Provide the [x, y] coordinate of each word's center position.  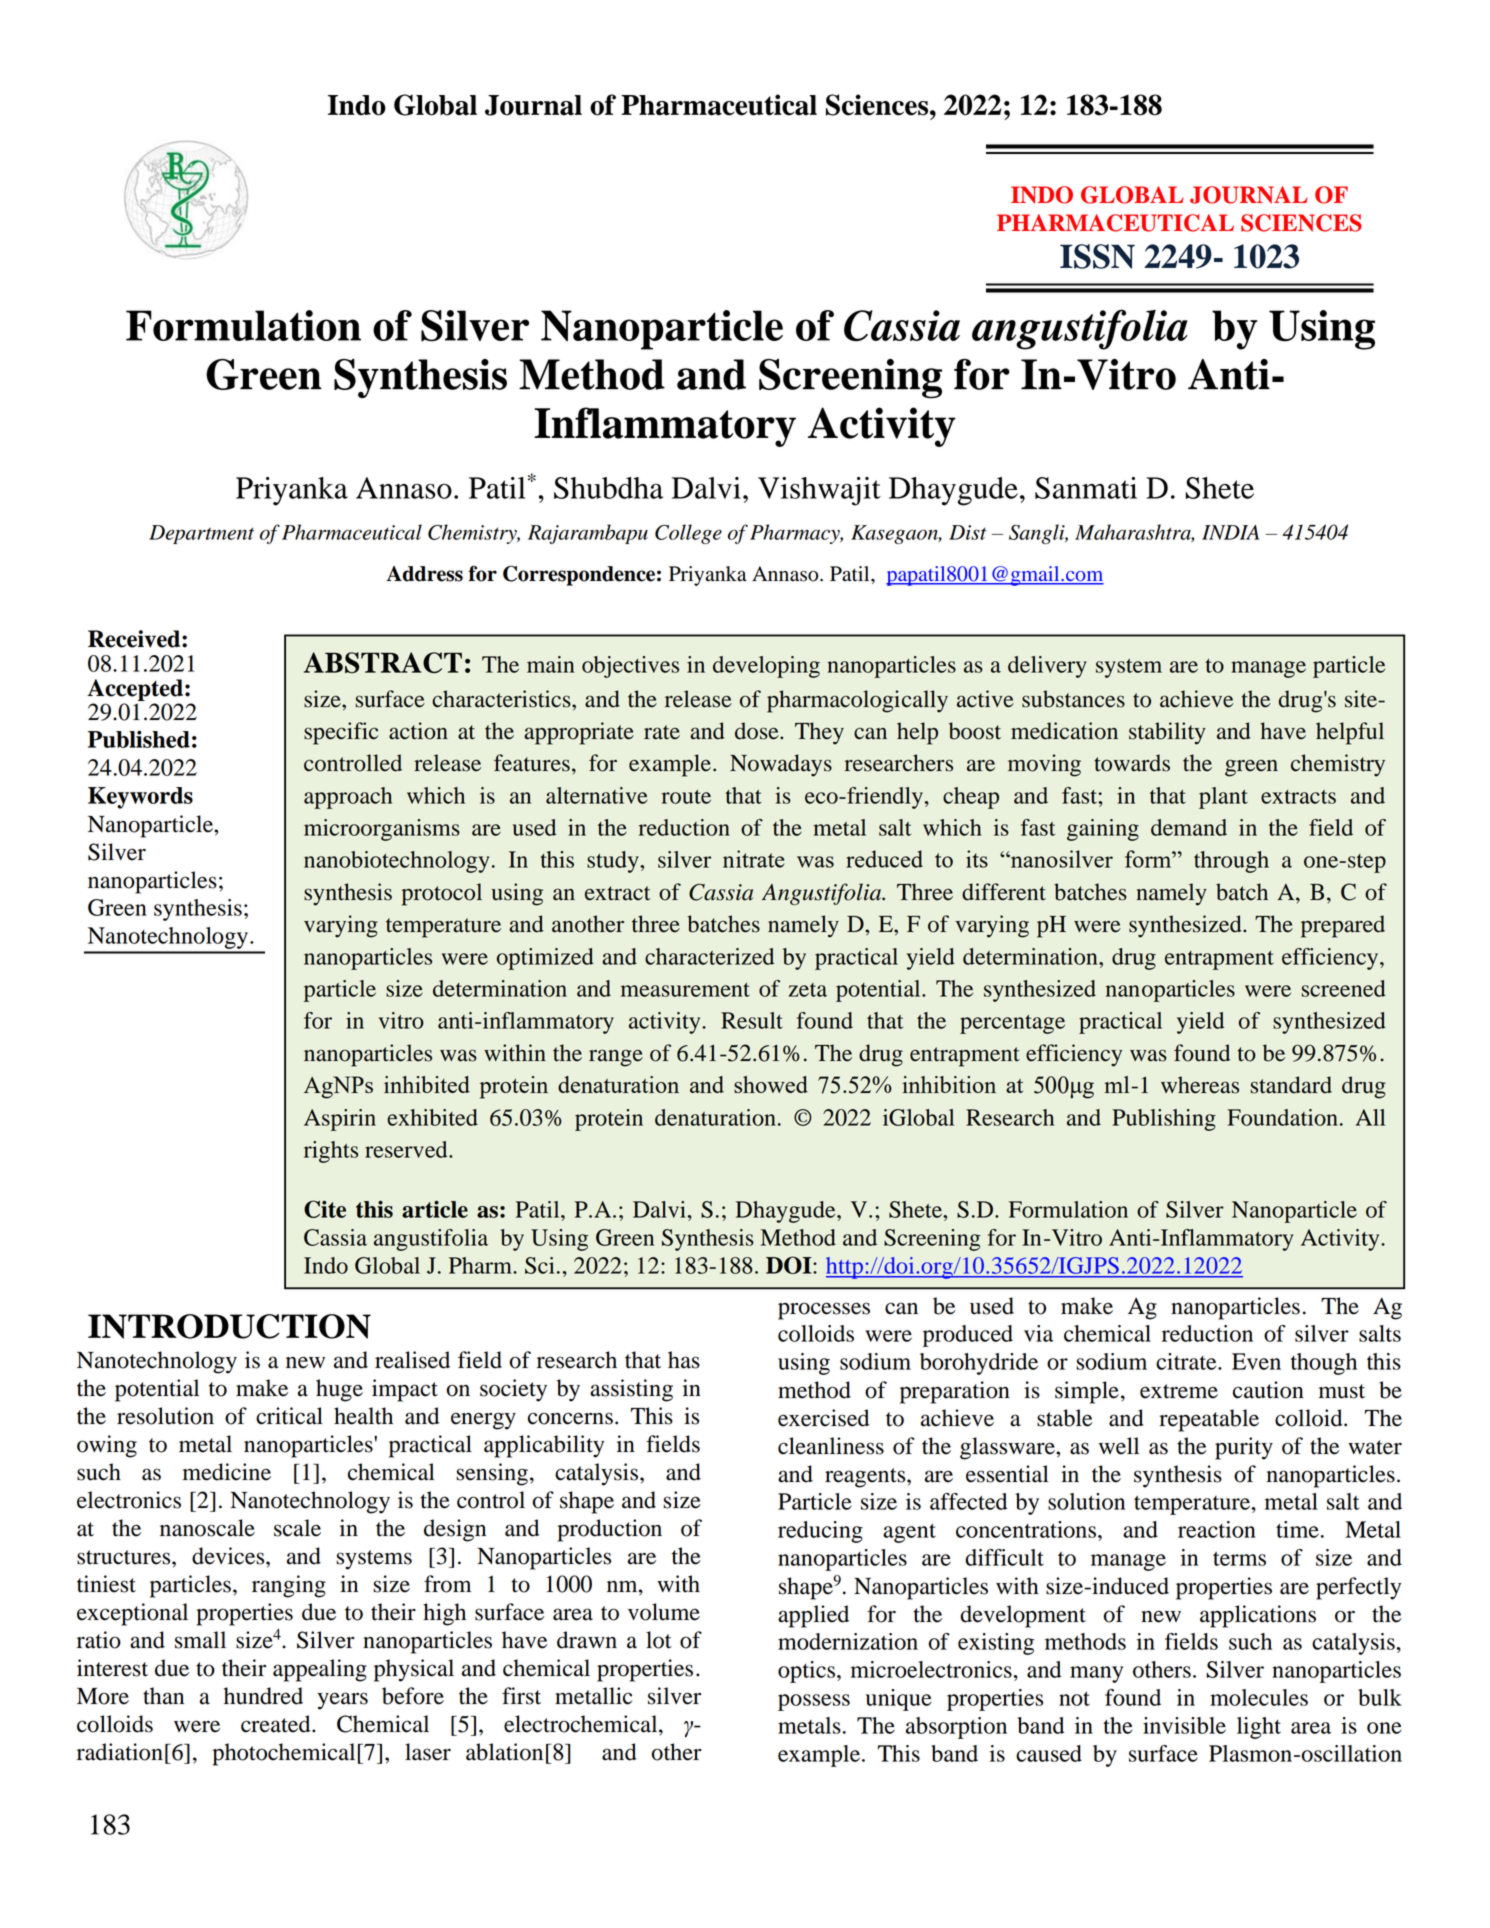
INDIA [1230, 532]
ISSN [1097, 256]
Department [201, 534]
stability [1167, 733]
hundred [263, 1696]
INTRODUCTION [229, 1326]
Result [752, 1020]
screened [1343, 988]
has [684, 1360]
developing [766, 667]
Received [135, 639]
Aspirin [340, 1120]
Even [1256, 1361]
